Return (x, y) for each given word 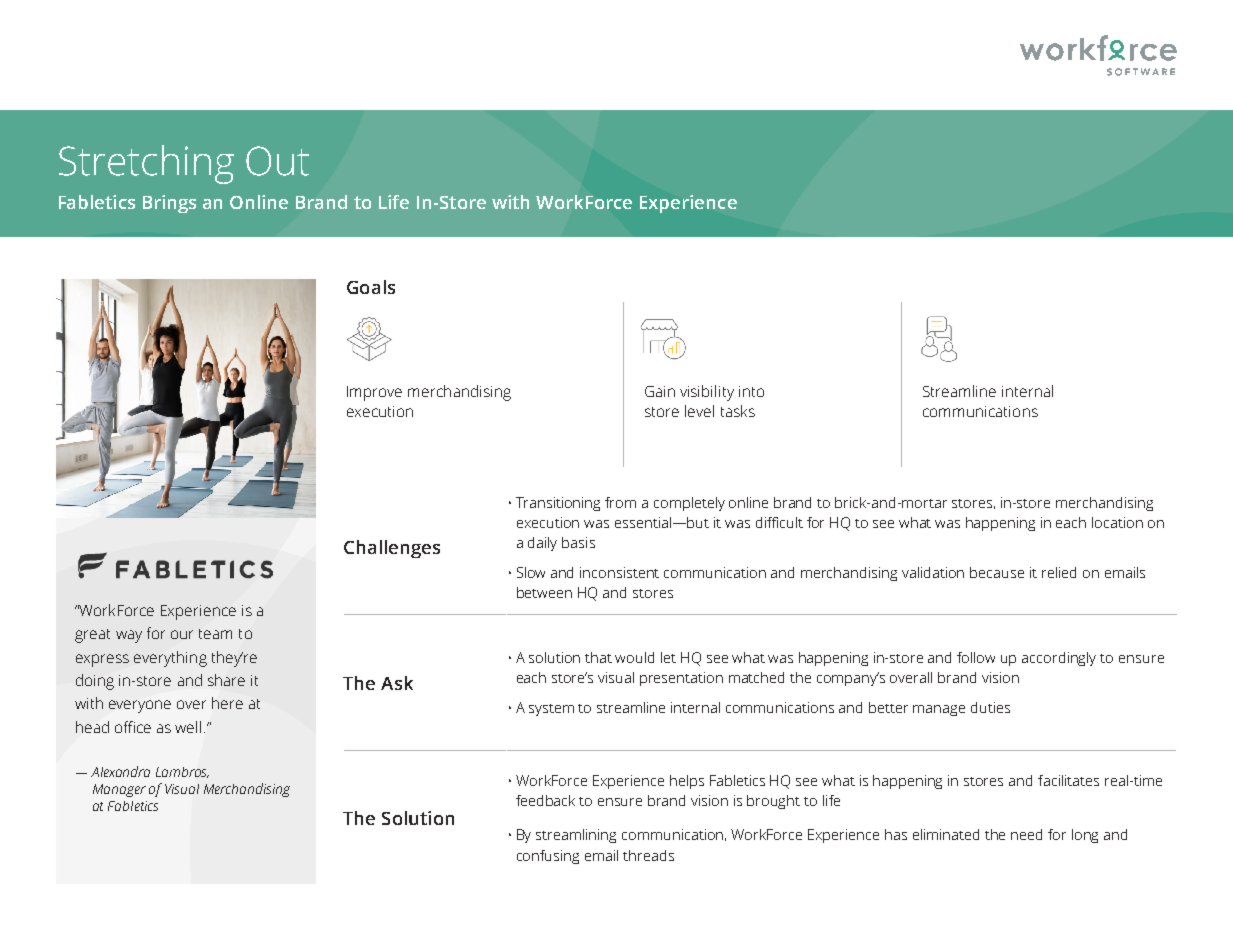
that (598, 657)
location (1117, 522)
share (226, 680)
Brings (169, 204)
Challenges (392, 549)
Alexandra (120, 771)
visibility (707, 393)
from (620, 502)
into (751, 391)
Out (277, 161)
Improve (374, 393)
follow (976, 657)
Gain (660, 391)
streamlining (576, 836)
